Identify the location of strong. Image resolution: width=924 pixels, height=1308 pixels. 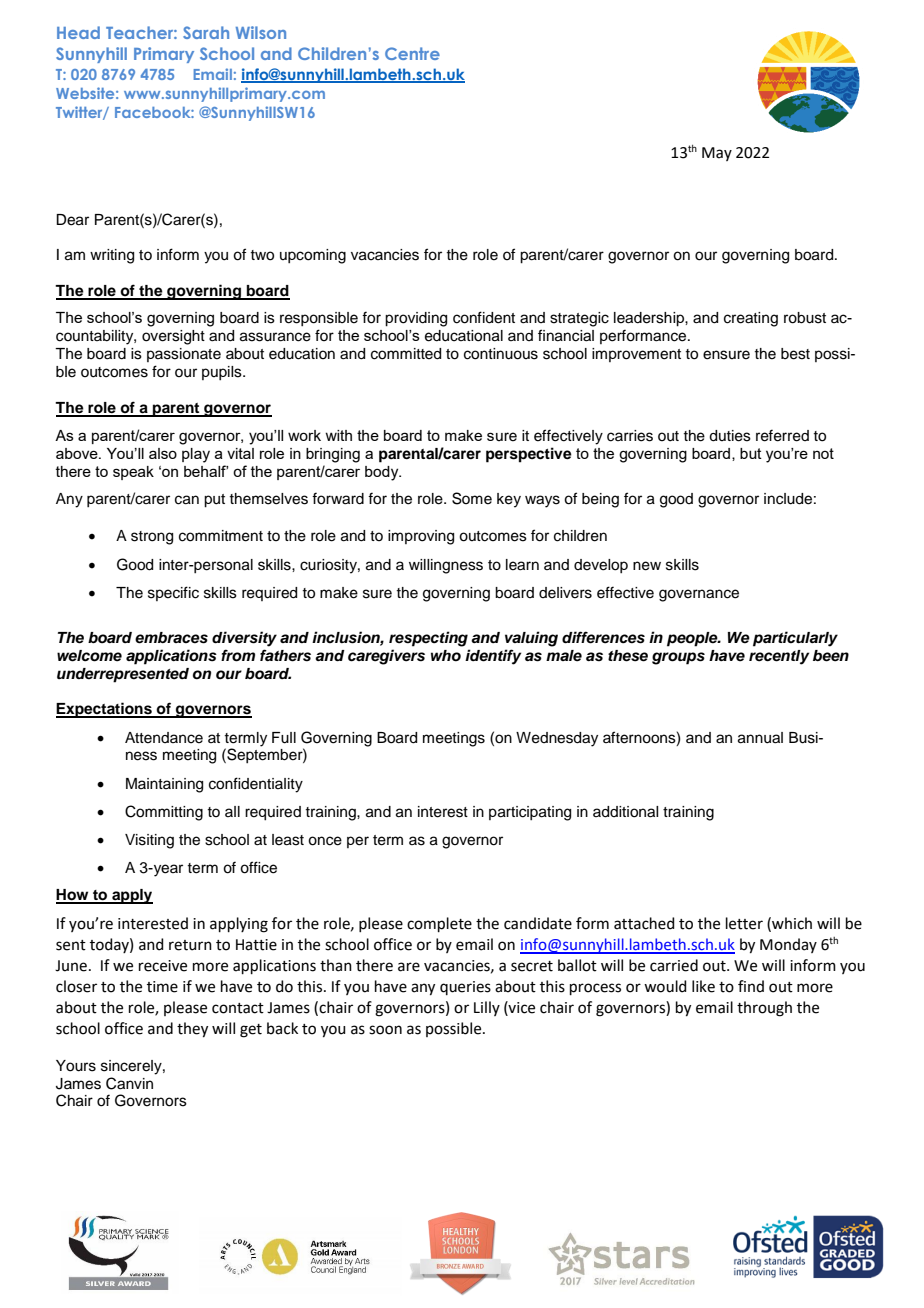
(152, 538).
